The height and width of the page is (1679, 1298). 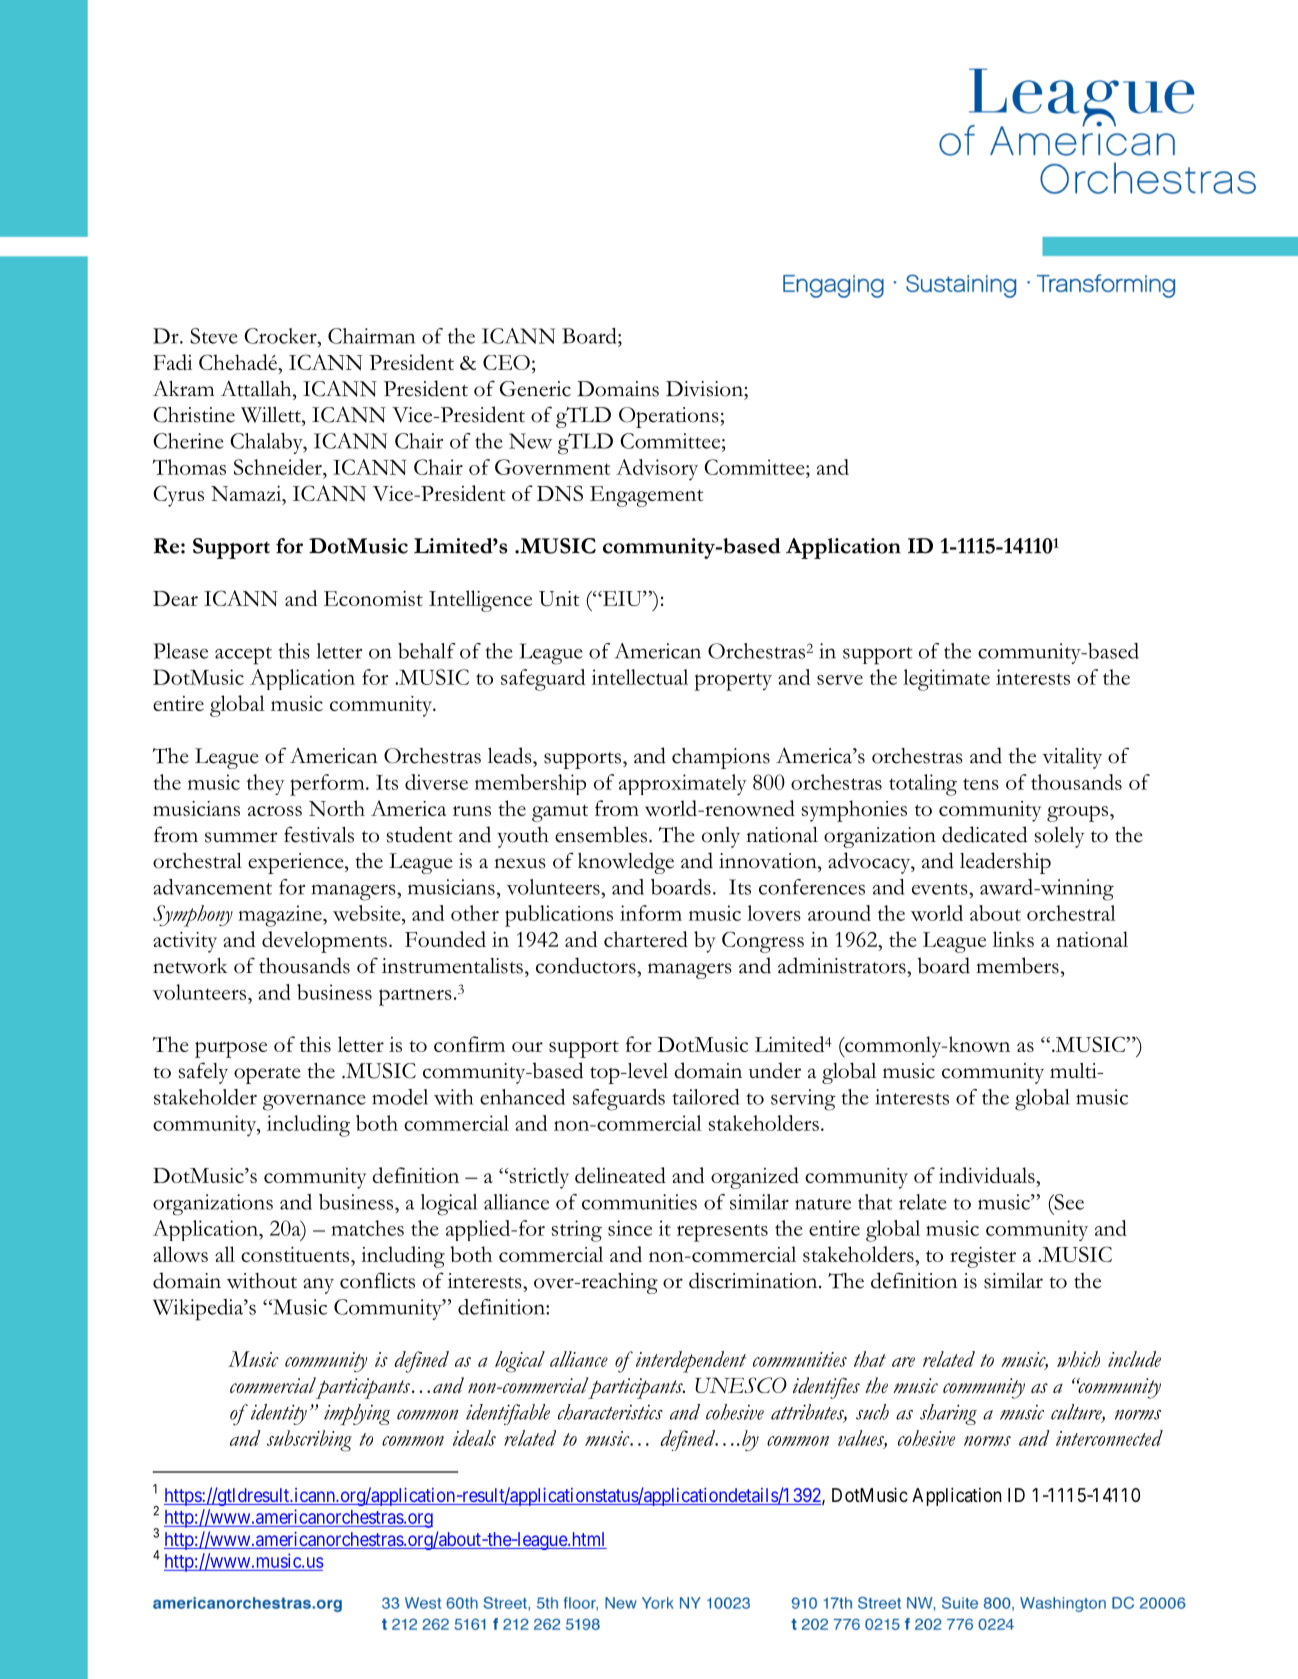 What do you see at coordinates (705, 389) in the page?
I see `Division` at bounding box center [705, 389].
